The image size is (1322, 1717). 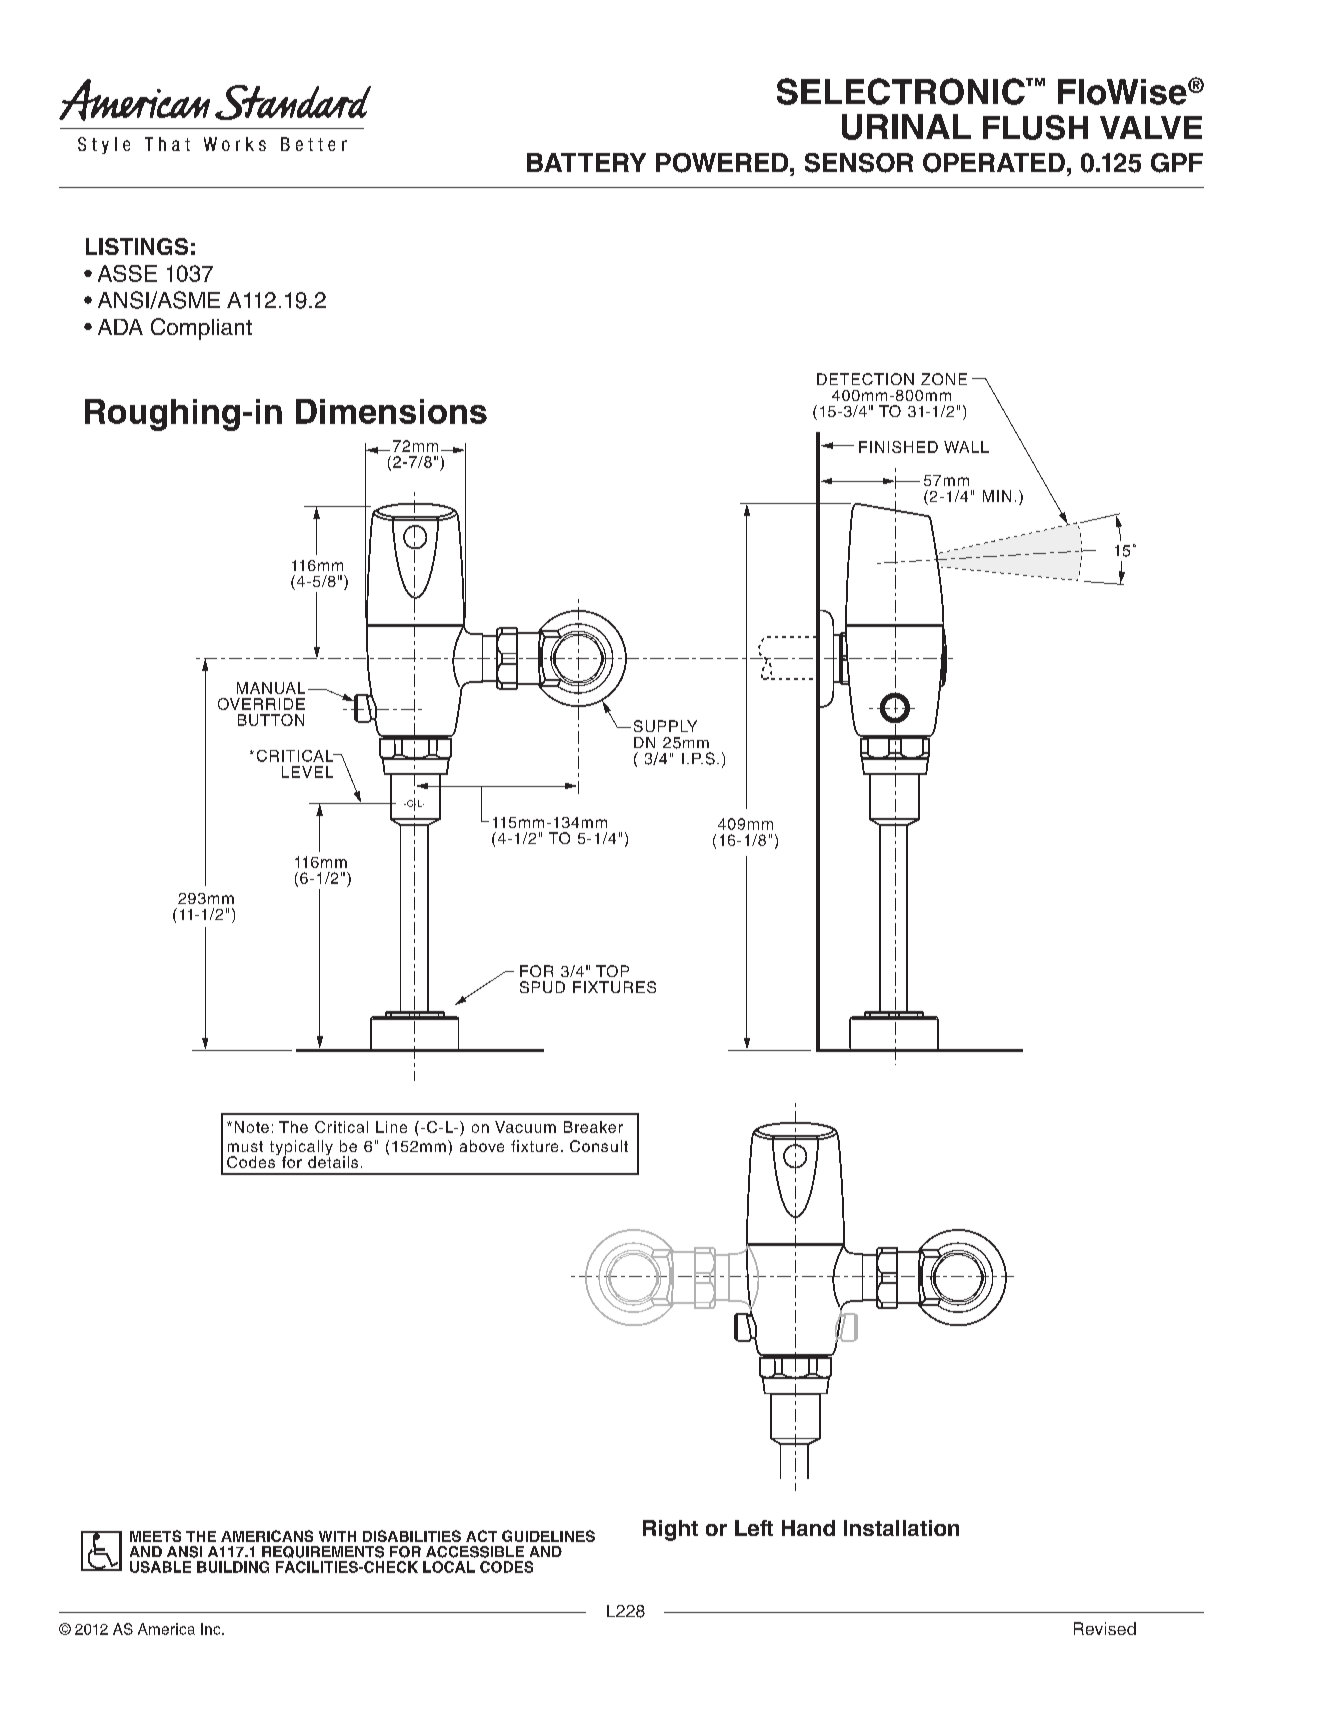 What do you see at coordinates (593, 1127) in the screenshot?
I see `Breaker` at bounding box center [593, 1127].
